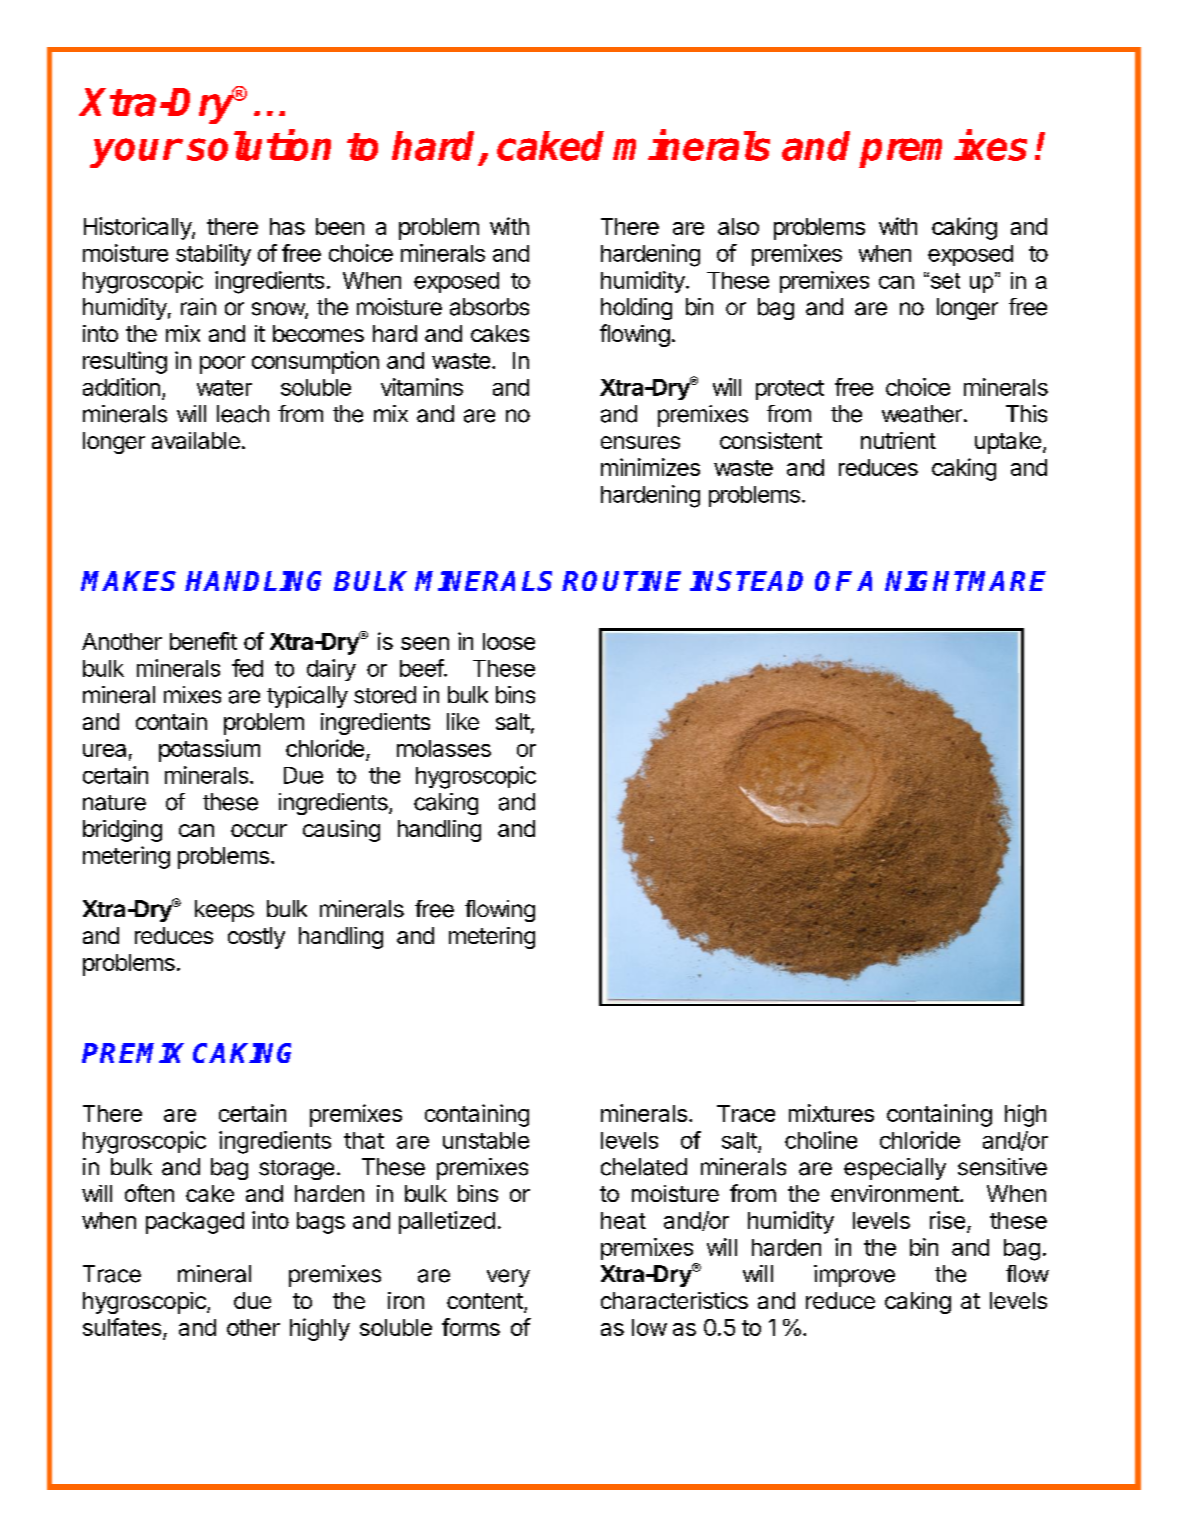 Image resolution: width=1187 pixels, height=1536 pixels. I want to click on NIGHTMARE, so click(965, 581).
